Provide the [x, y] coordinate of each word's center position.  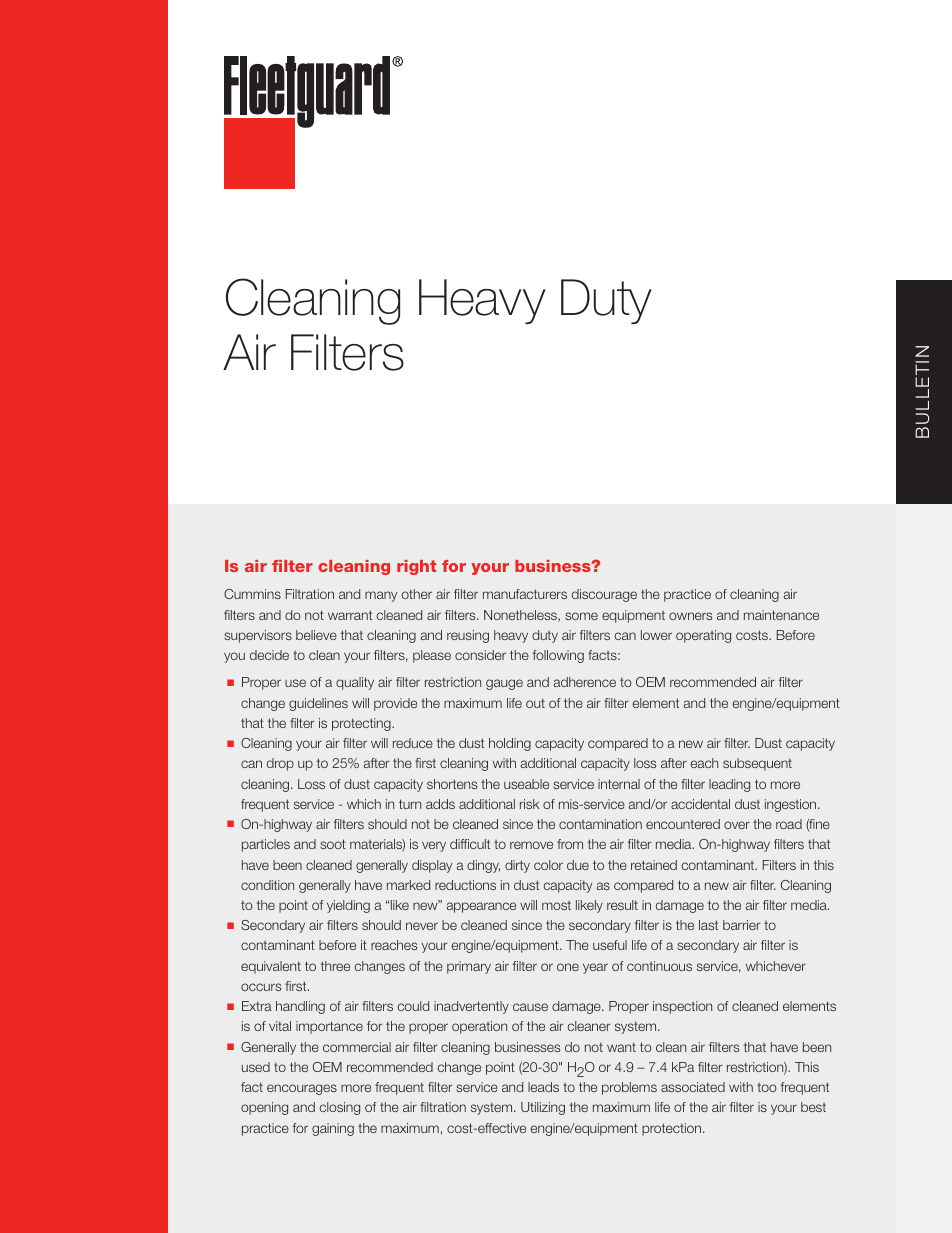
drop [280, 764]
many [381, 596]
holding [510, 744]
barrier [742, 925]
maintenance [781, 615]
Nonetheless [521, 616]
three [335, 966]
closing [339, 1108]
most [556, 905]
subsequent [757, 764]
